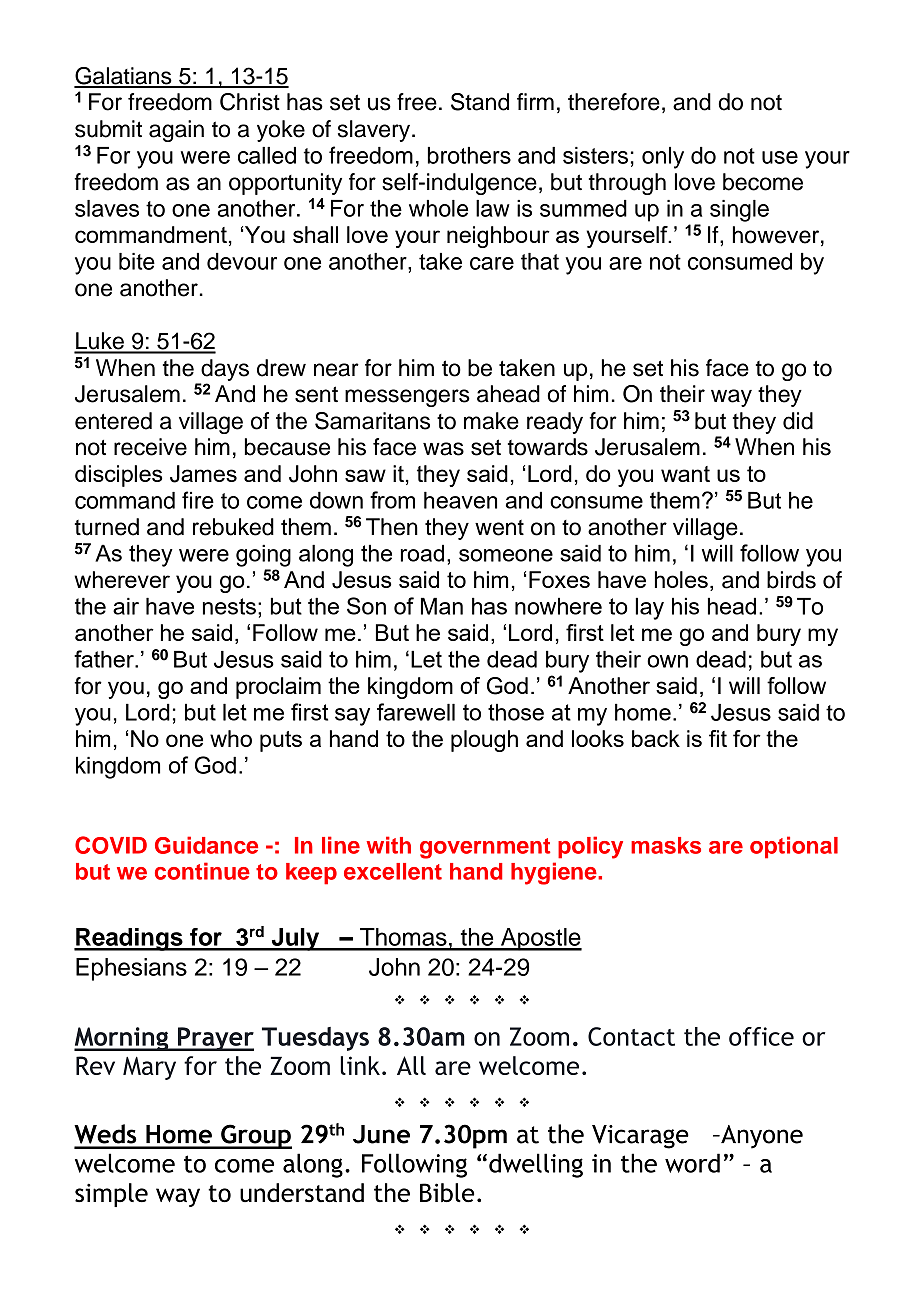 This screenshot has height=1308, width=924. I want to click on brothers, so click(469, 155).
